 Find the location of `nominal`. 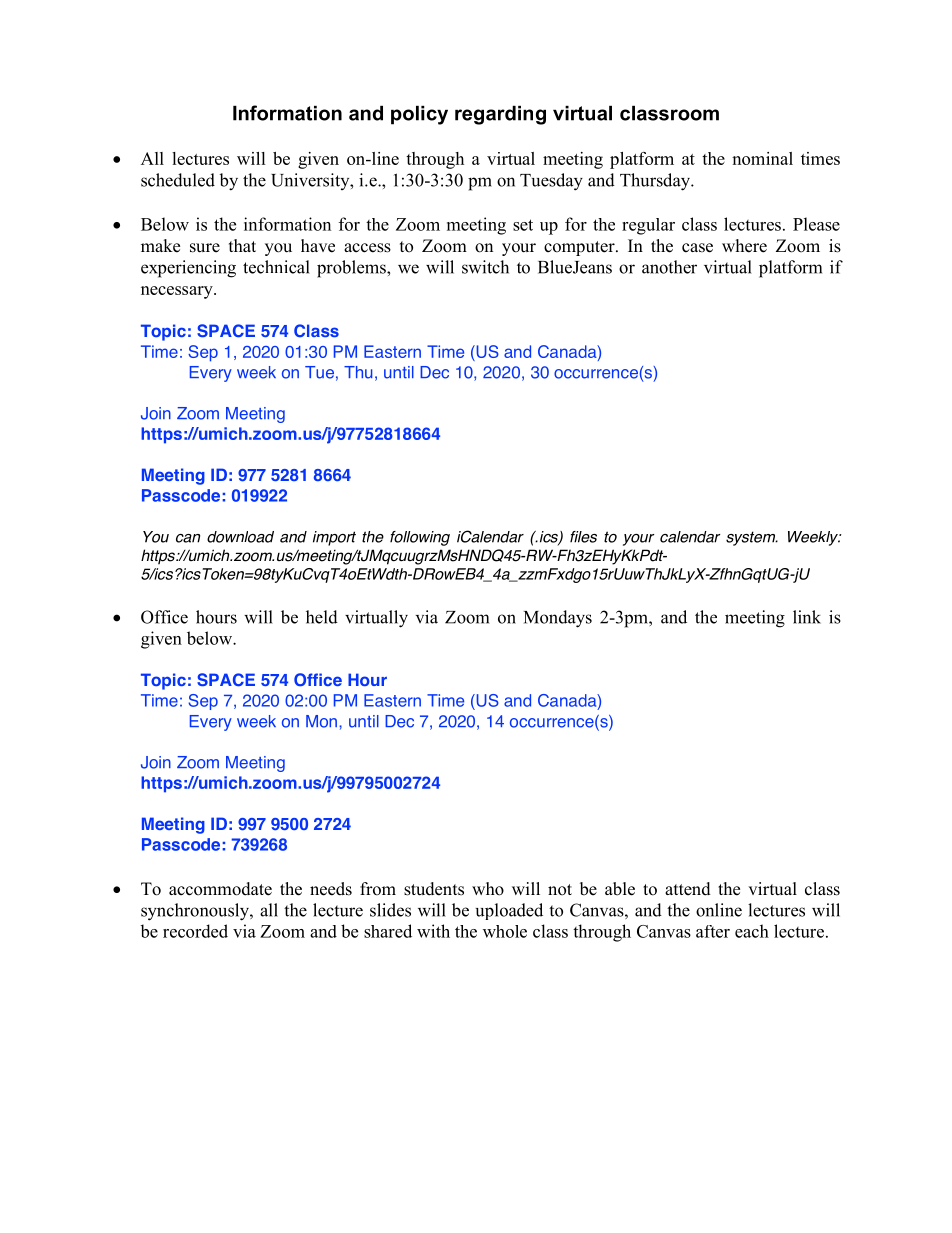

nominal is located at coordinates (762, 158).
